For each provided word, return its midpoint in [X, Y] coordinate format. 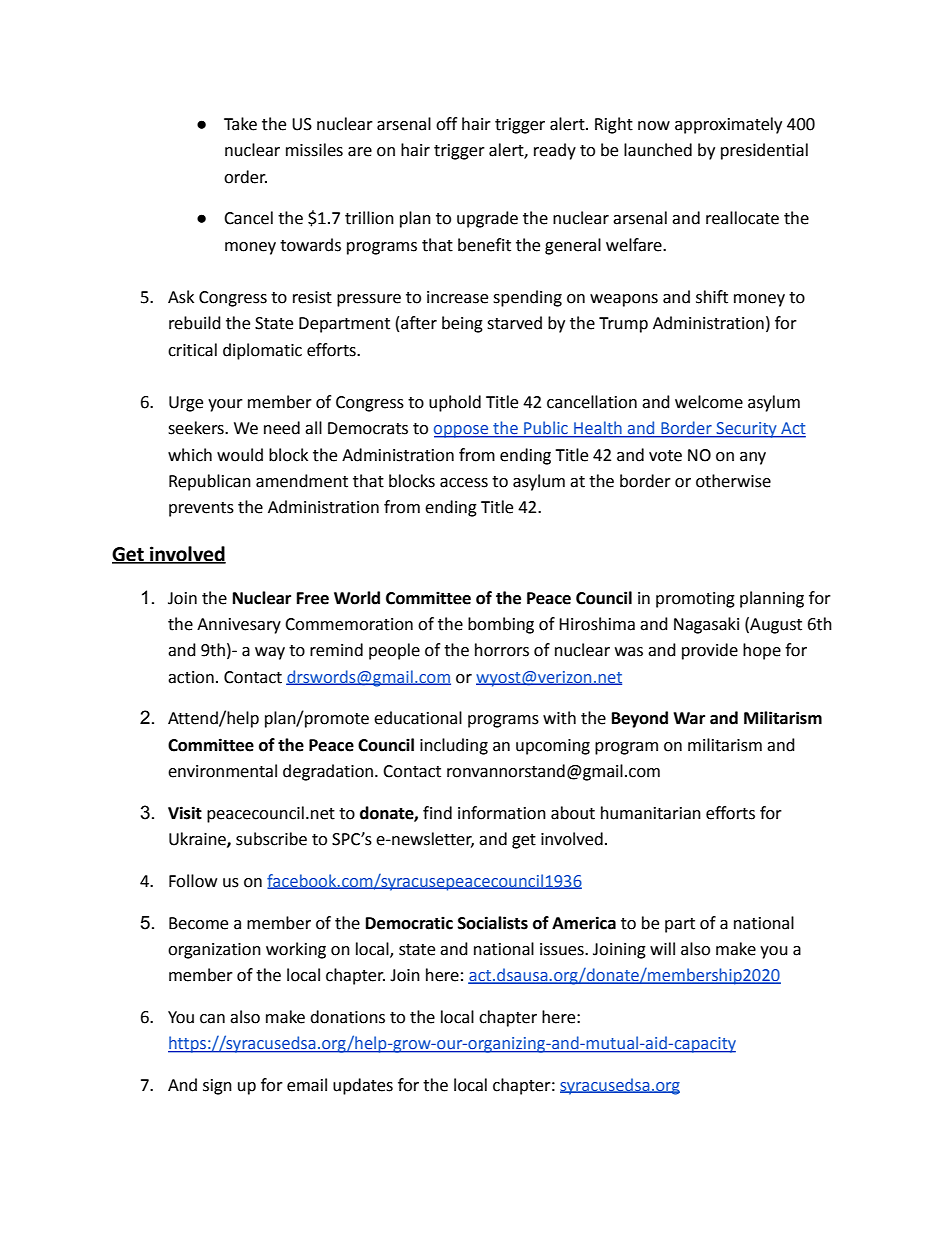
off [446, 124]
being [462, 324]
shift [712, 297]
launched [658, 150]
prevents [201, 509]
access [464, 483]
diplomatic [262, 351]
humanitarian [651, 813]
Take [240, 124]
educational [418, 718]
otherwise [733, 481]
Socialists [493, 923]
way [270, 653]
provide [710, 651]
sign [217, 1087]
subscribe [271, 839]
